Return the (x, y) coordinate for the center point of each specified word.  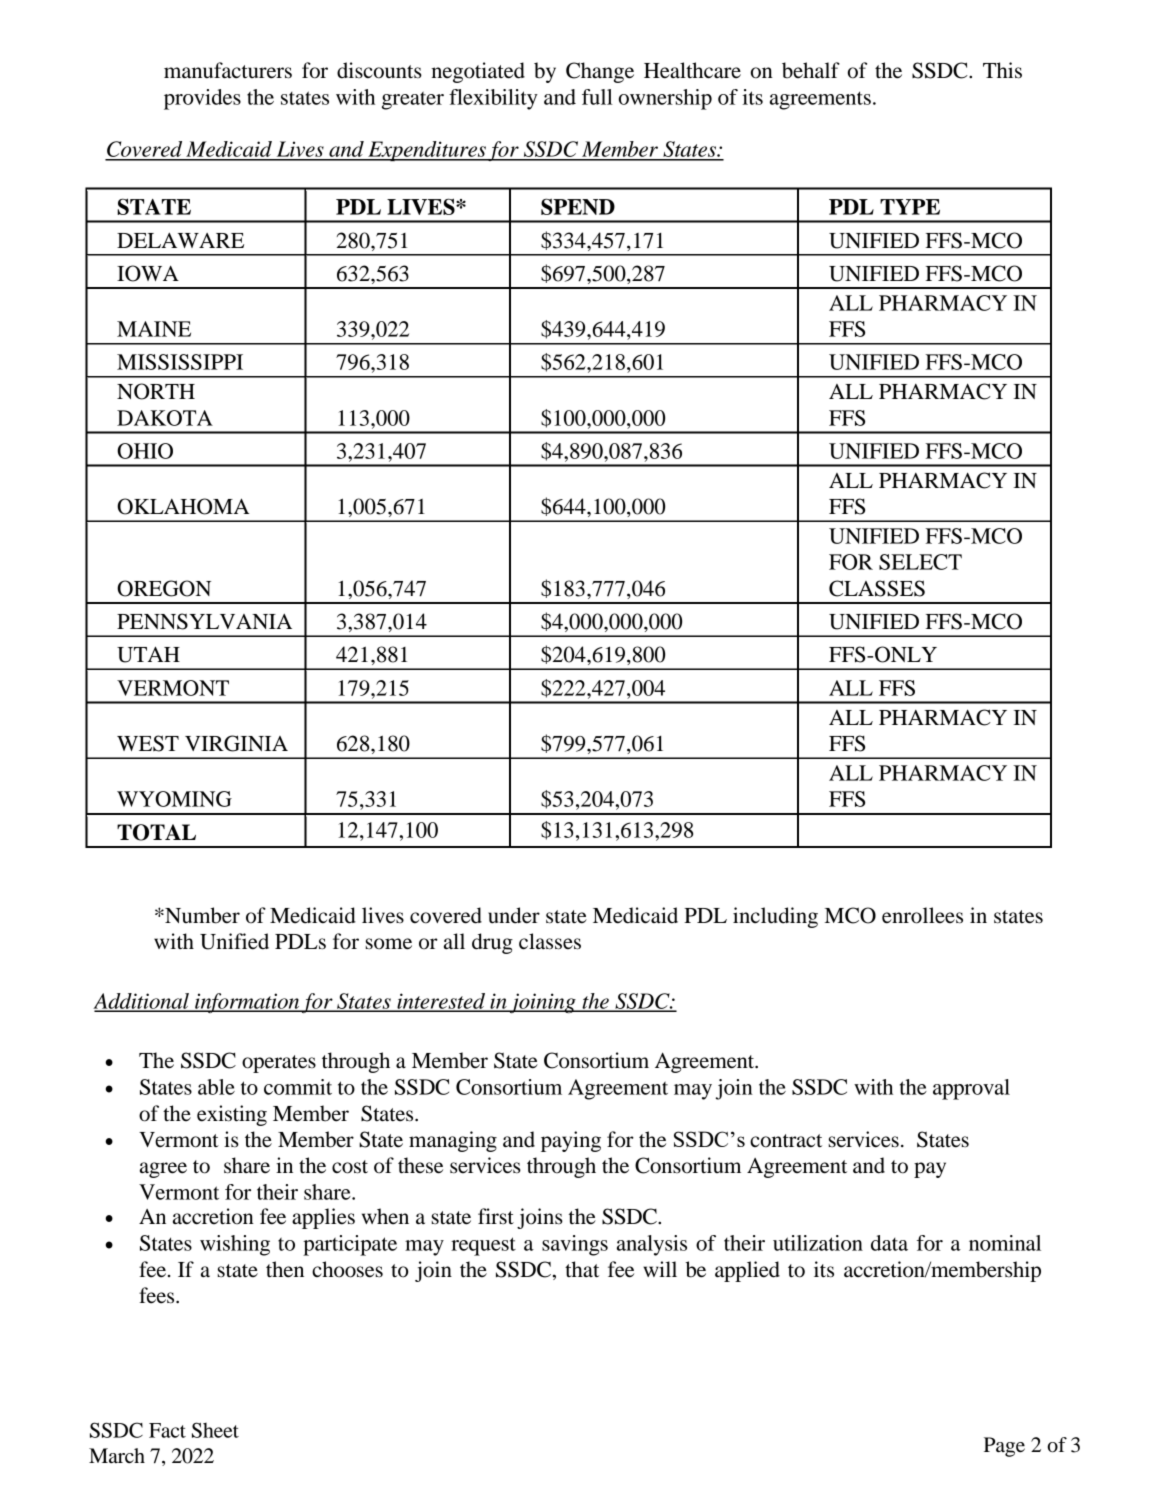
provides (202, 99)
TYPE (910, 207)
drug (492, 943)
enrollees (922, 915)
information (247, 1003)
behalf (811, 70)
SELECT (920, 562)
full (597, 97)
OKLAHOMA (183, 506)
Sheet (215, 1430)
